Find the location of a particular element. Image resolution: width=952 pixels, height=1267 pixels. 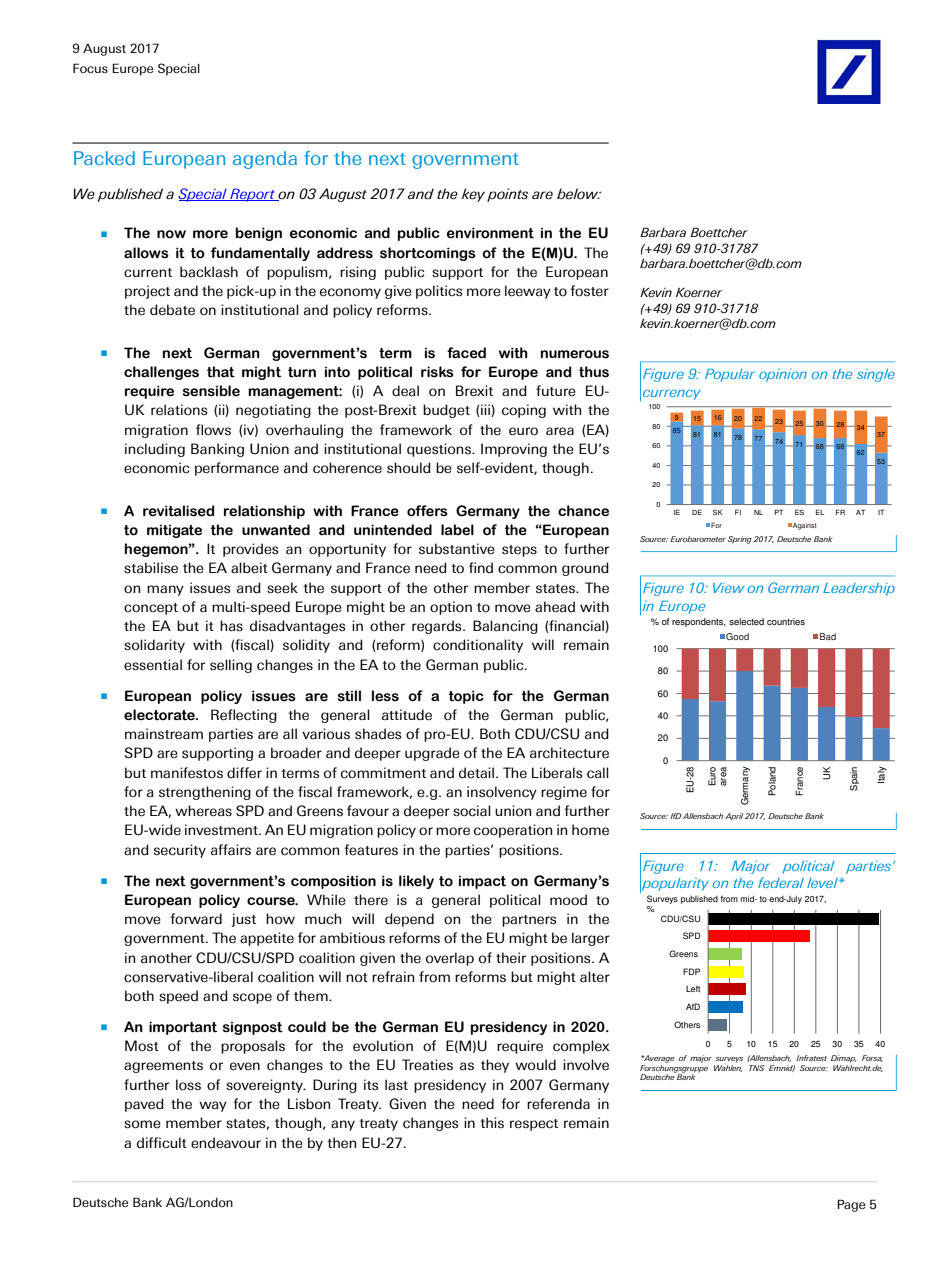

opinion is located at coordinates (783, 375).
